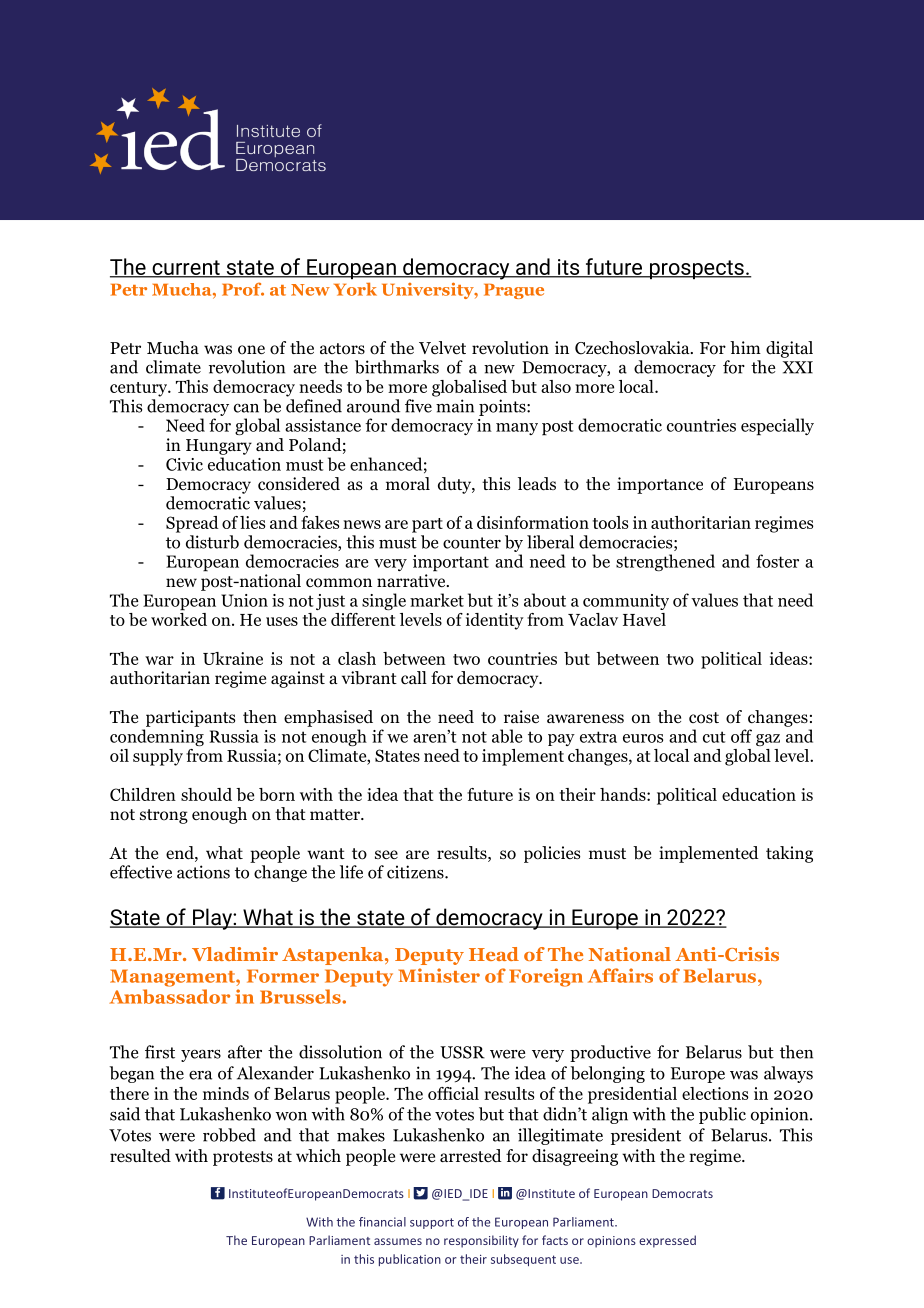 The width and height of the screenshot is (924, 1308). What do you see at coordinates (243, 1158) in the screenshot?
I see `protests` at bounding box center [243, 1158].
